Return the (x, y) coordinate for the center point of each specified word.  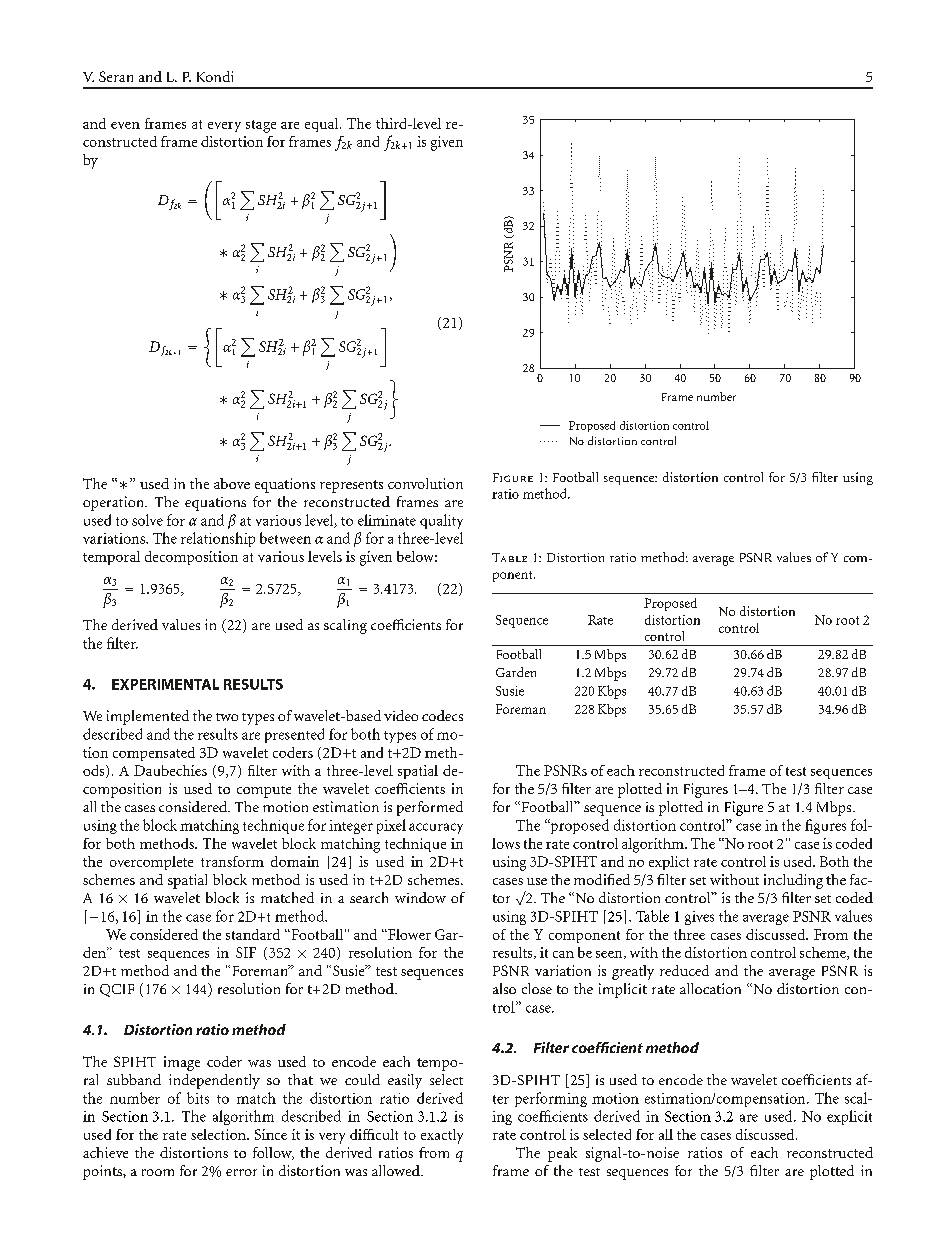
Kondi (215, 76)
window (420, 897)
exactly (442, 1136)
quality (441, 521)
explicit (849, 1117)
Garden (516, 672)
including (793, 881)
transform (232, 861)
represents (351, 486)
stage (261, 126)
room (158, 1172)
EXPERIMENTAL (165, 684)
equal (323, 125)
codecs (442, 715)
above (232, 483)
